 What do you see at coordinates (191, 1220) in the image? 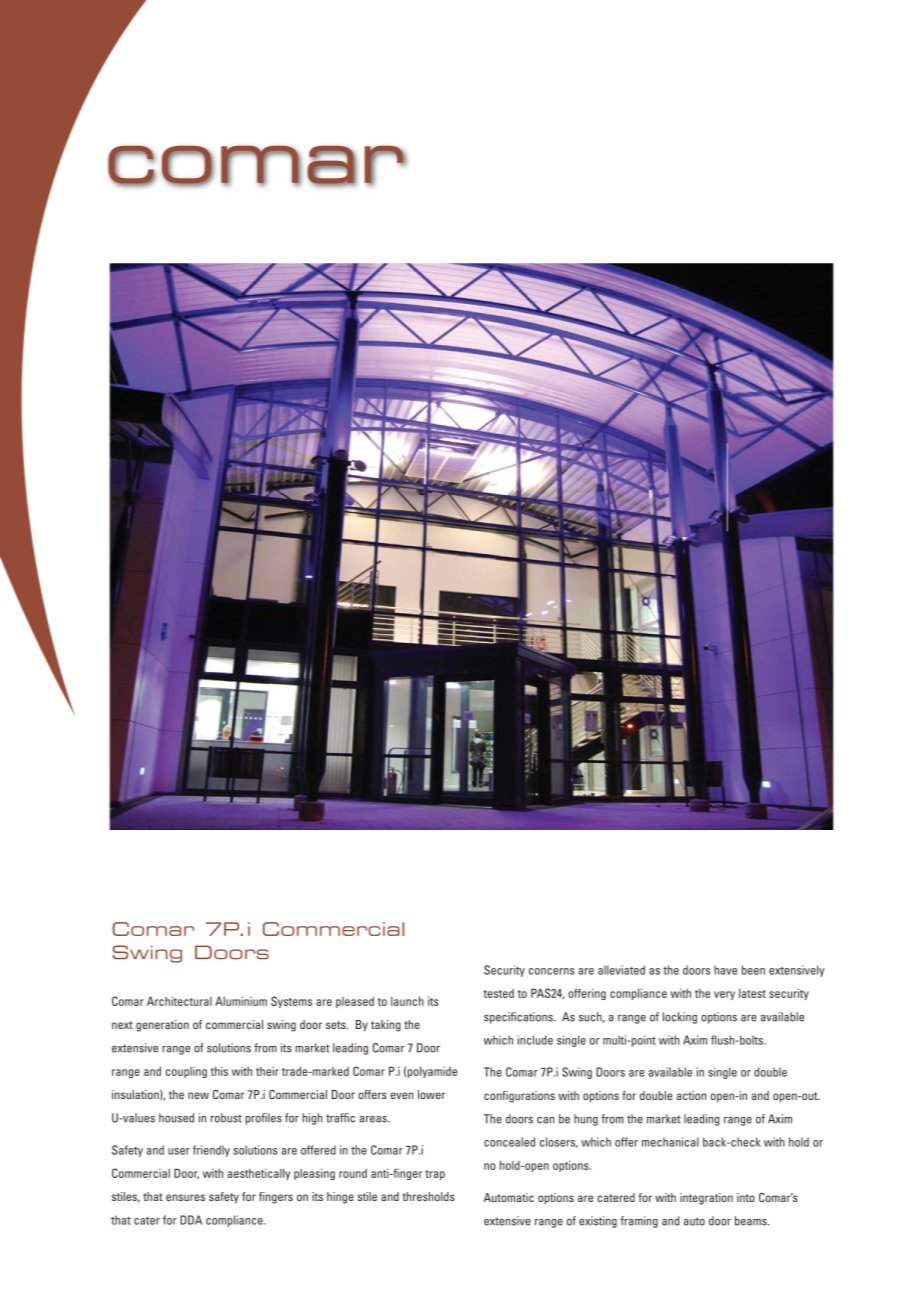
I see `DDA` at bounding box center [191, 1220].
